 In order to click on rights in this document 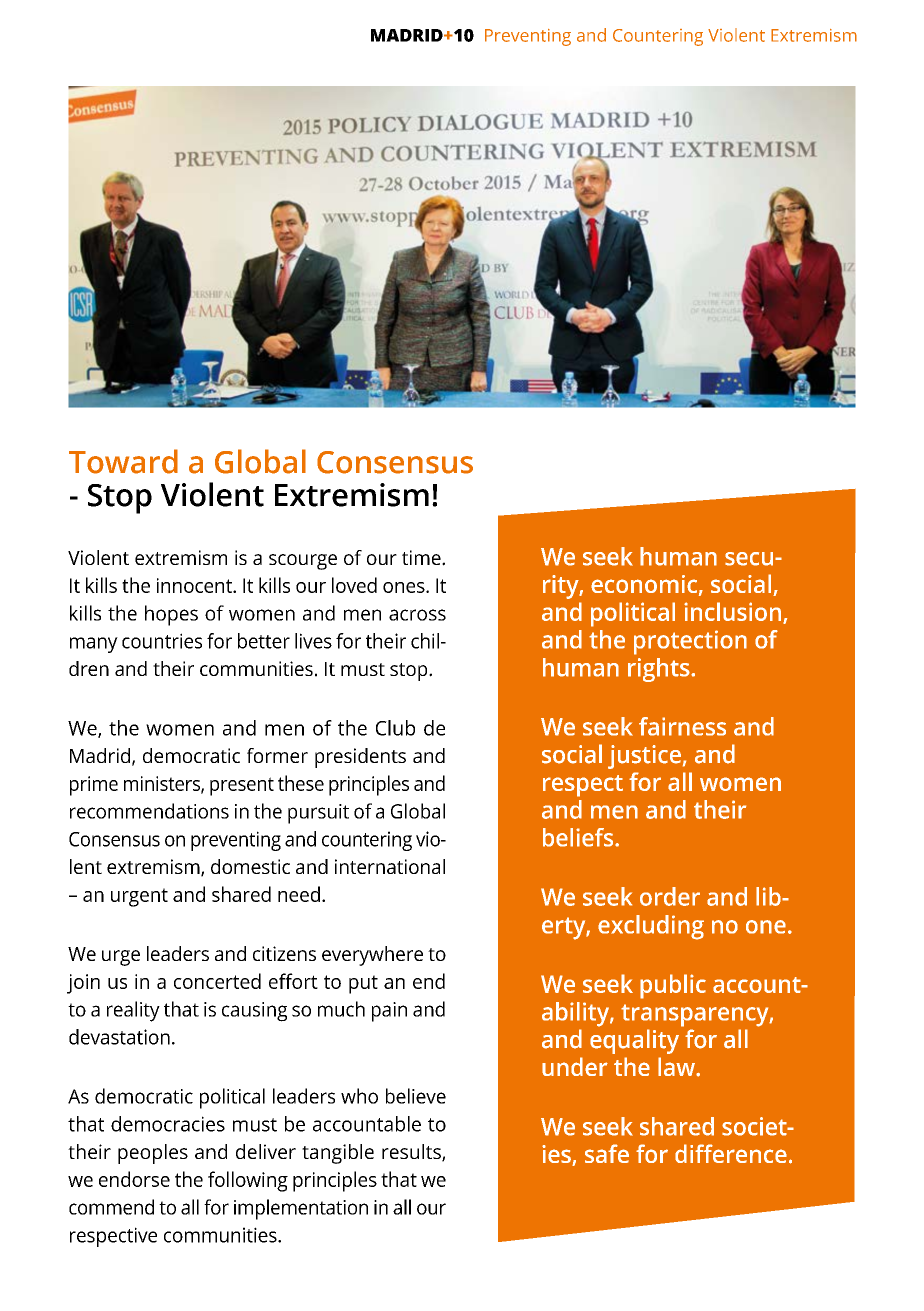, I will do `click(660, 670)`.
